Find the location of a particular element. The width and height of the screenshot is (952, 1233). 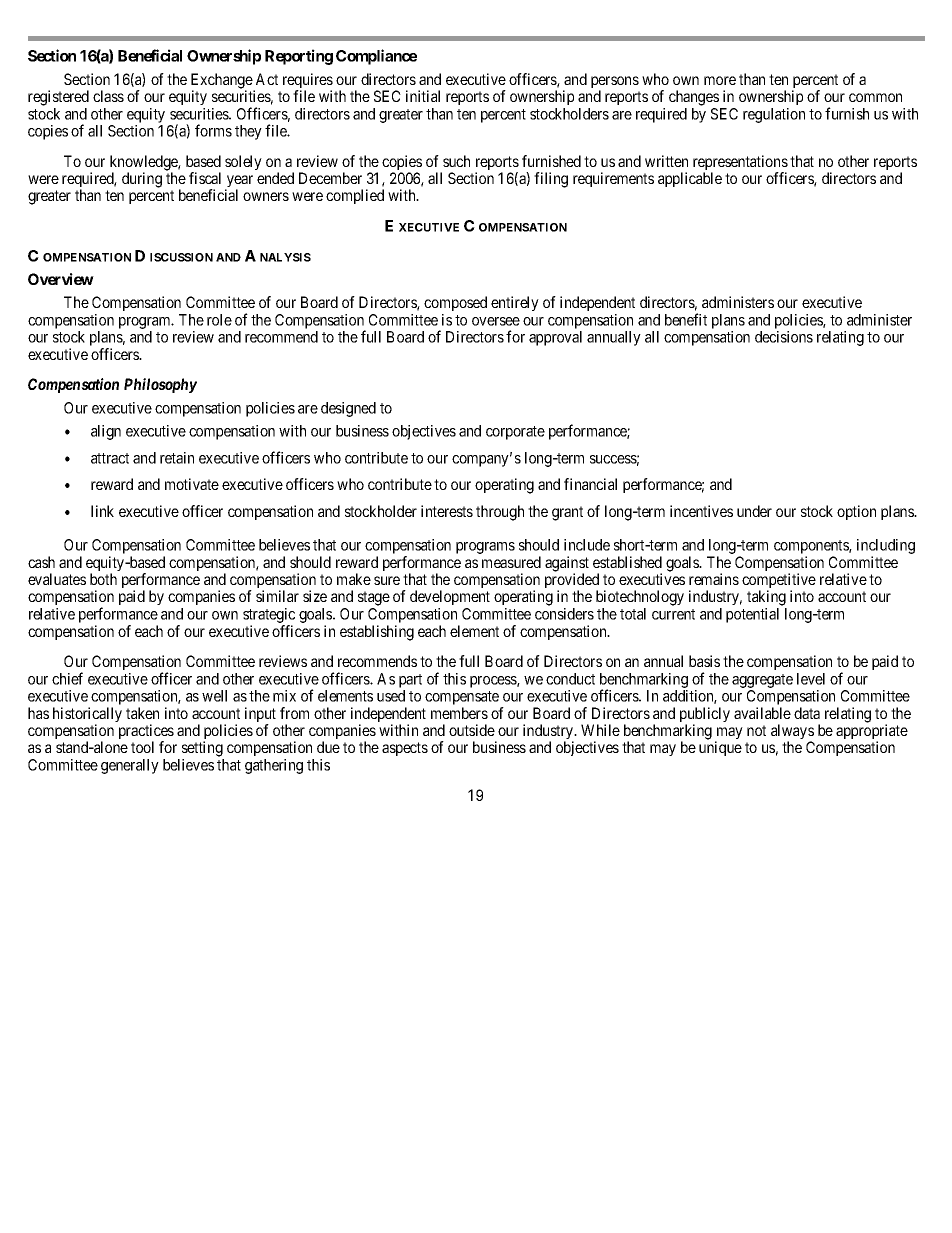

tool is located at coordinates (142, 747).
